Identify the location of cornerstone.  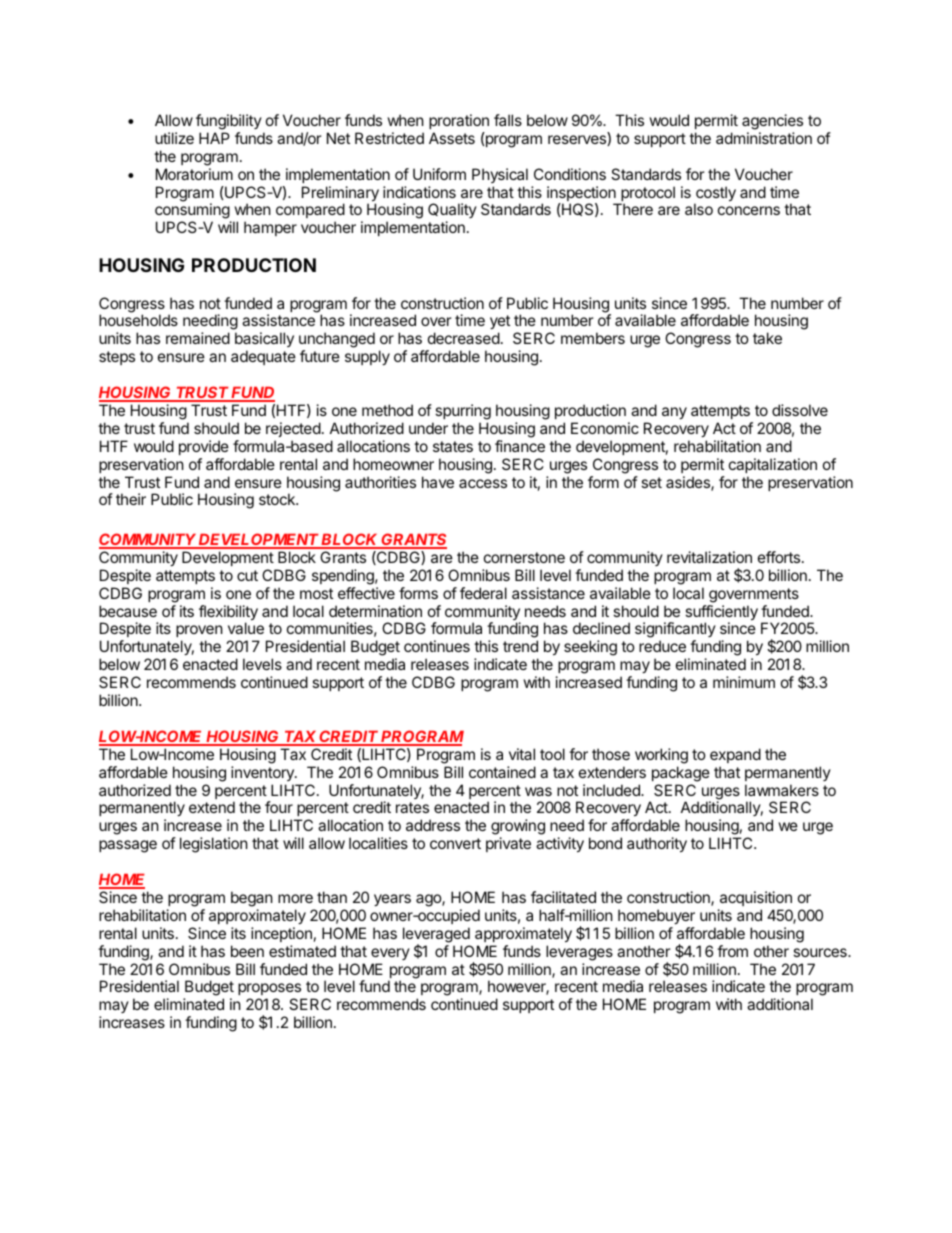
(524, 557).
